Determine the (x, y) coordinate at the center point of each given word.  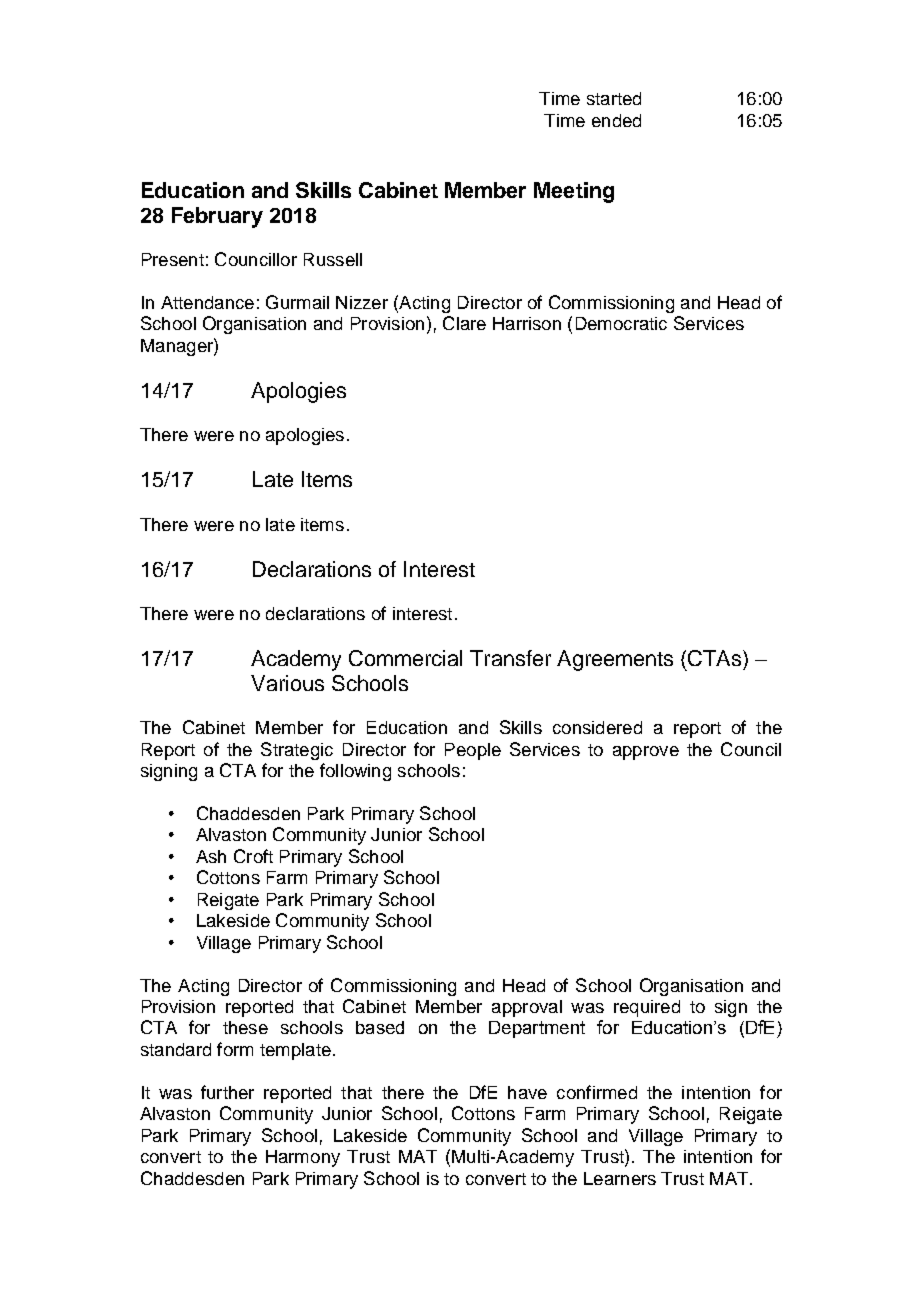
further (227, 1092)
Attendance (207, 302)
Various (287, 683)
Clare (464, 323)
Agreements (615, 660)
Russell (333, 259)
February (217, 217)
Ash (211, 856)
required (647, 1008)
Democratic (621, 323)
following (355, 772)
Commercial (405, 658)
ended (616, 120)
